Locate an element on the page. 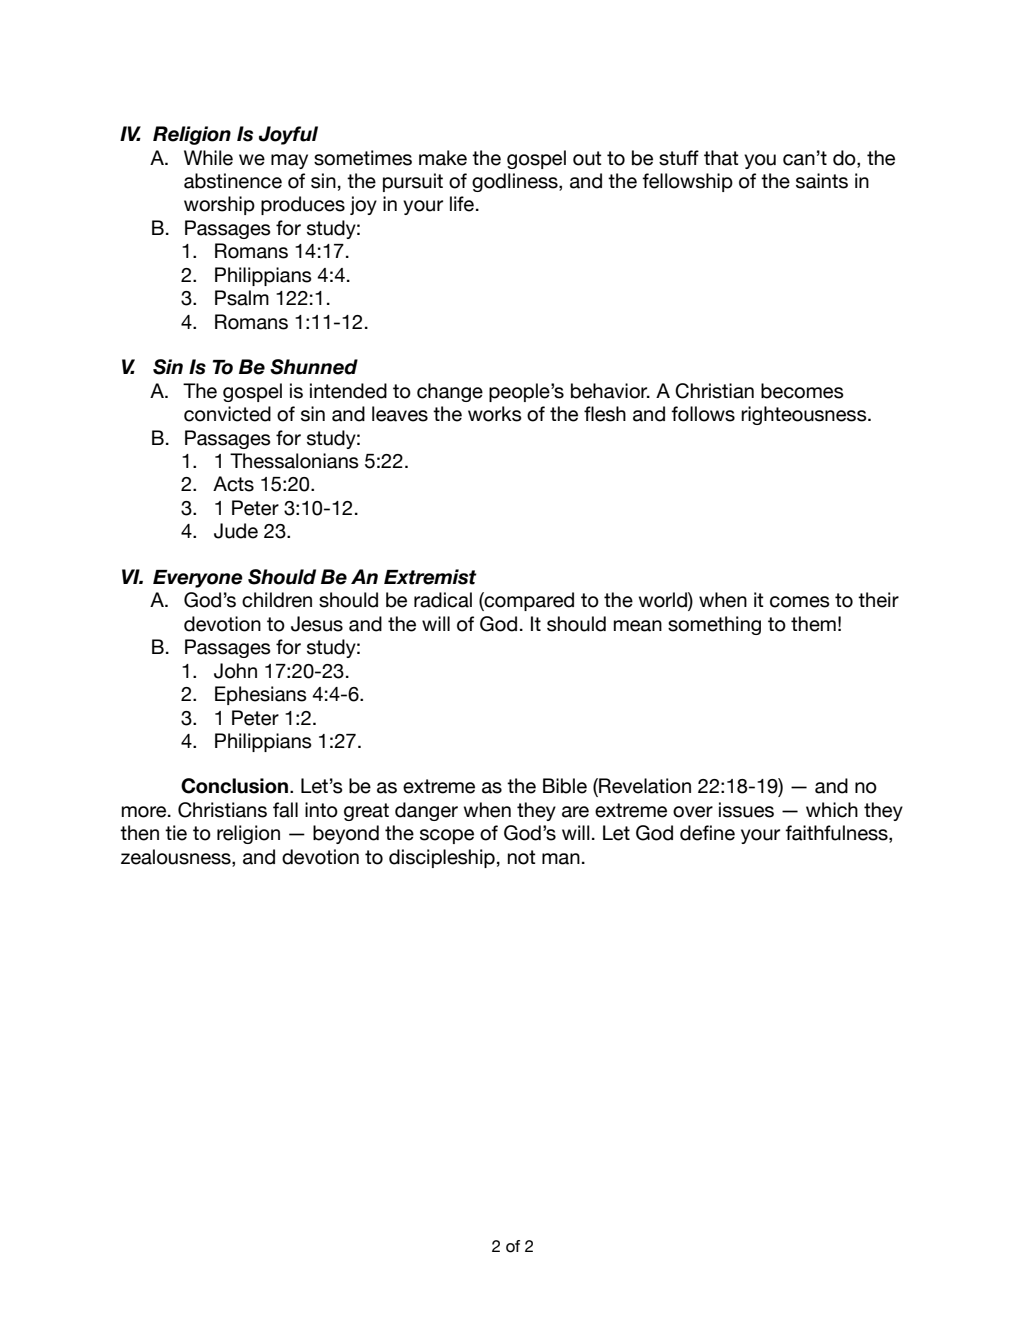 This image has width=1026, height=1328. While is located at coordinates (208, 158).
